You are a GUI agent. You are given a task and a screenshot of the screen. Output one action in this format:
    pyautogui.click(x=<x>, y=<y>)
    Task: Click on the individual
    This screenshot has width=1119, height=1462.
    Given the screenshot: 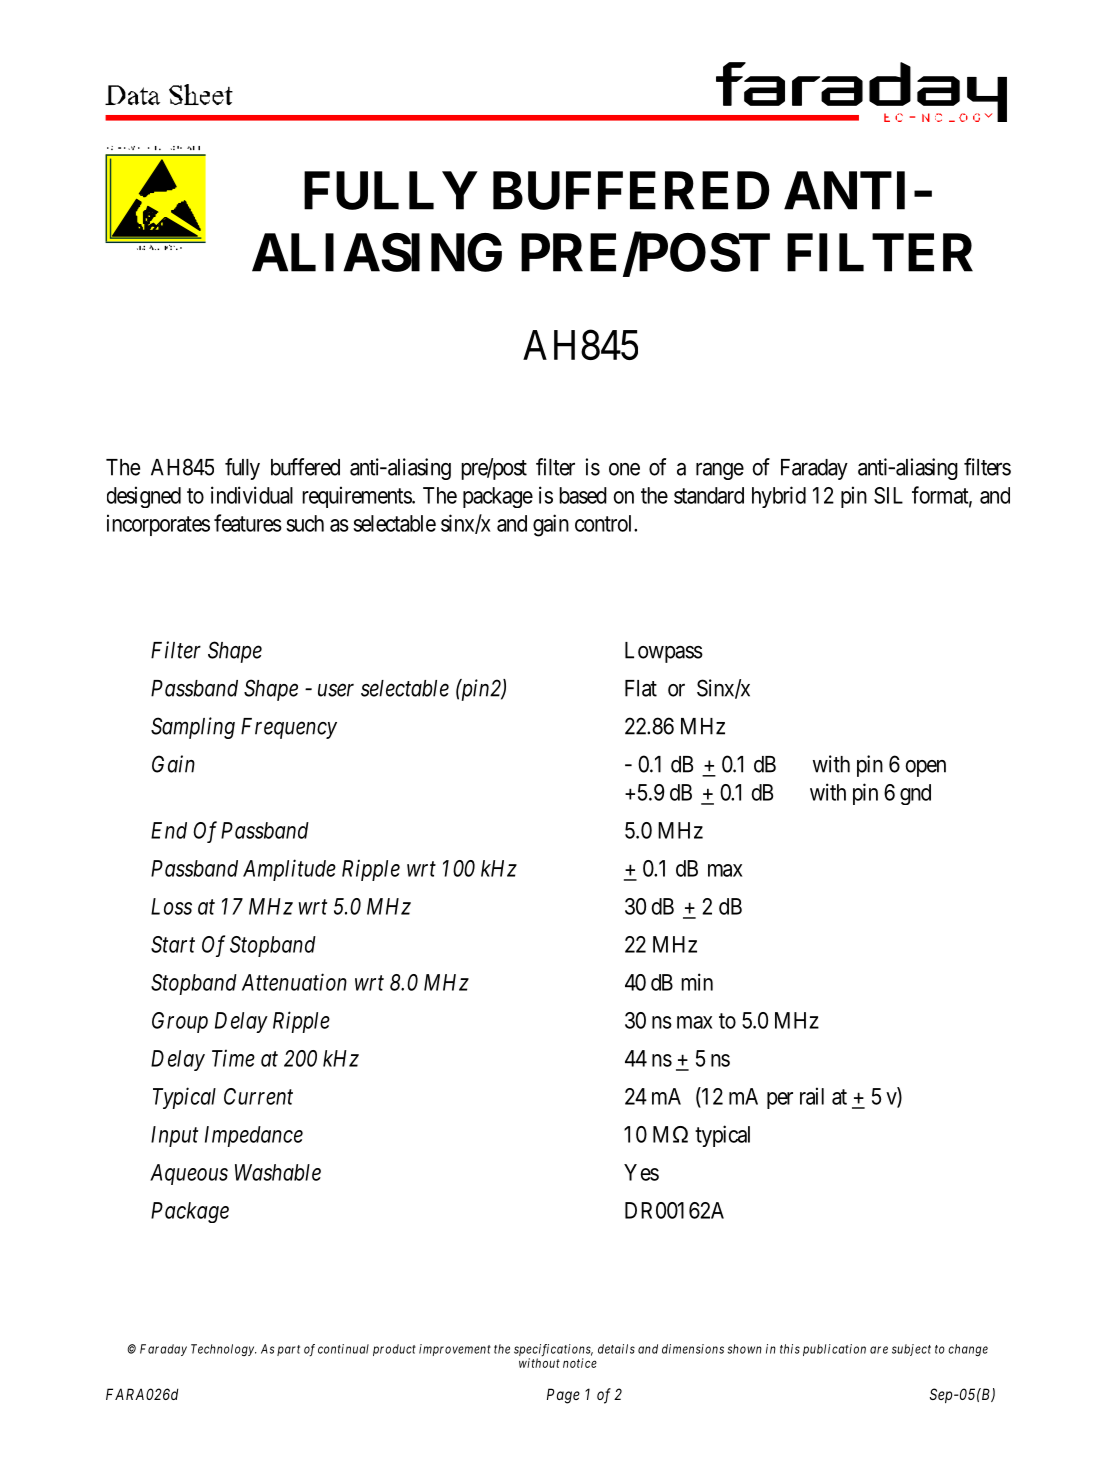 What is the action you would take?
    pyautogui.click(x=252, y=495)
